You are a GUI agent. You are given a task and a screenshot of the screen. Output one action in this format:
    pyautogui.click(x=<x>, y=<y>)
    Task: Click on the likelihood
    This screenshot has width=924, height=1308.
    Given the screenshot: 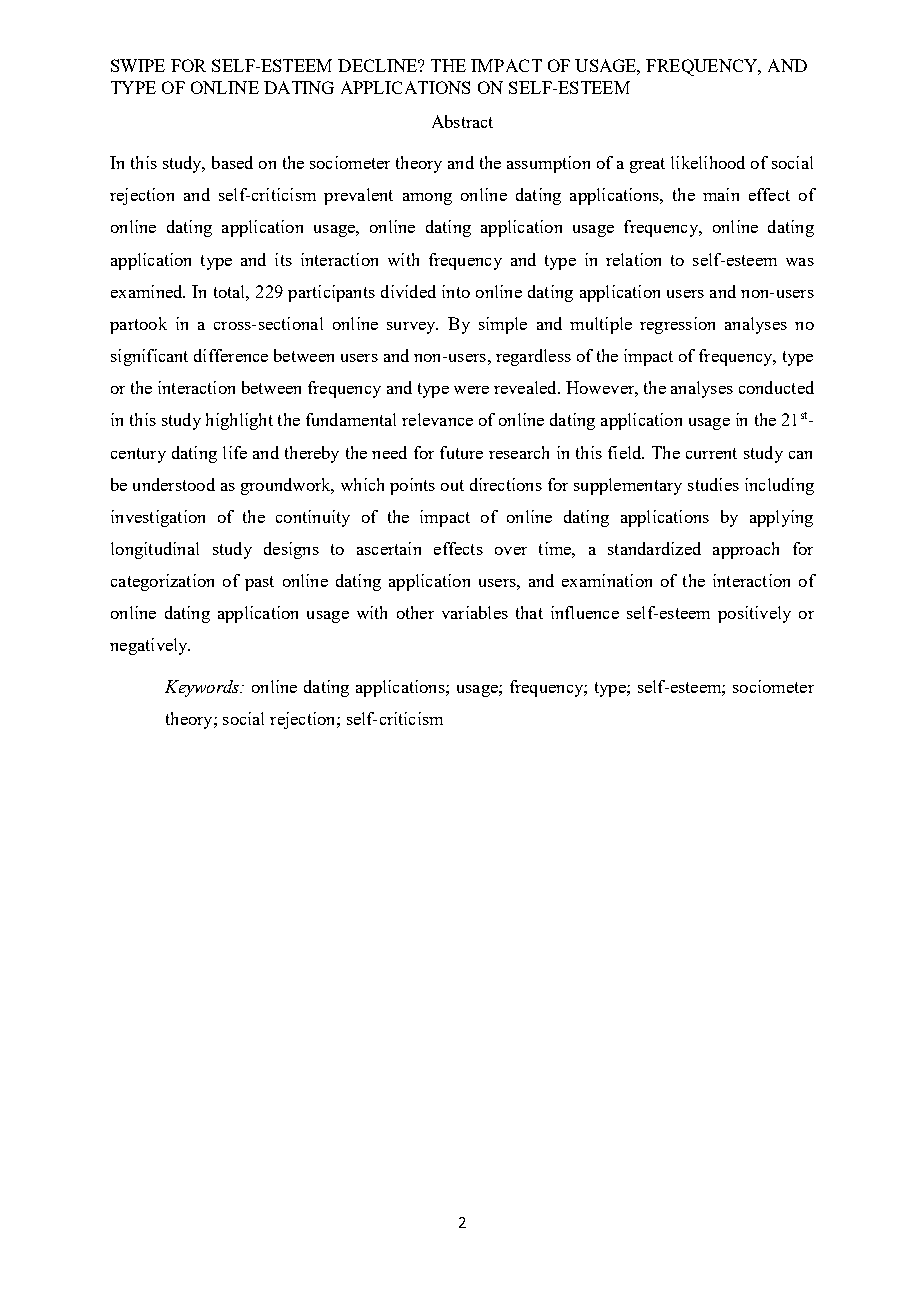 What is the action you would take?
    pyautogui.click(x=708, y=162)
